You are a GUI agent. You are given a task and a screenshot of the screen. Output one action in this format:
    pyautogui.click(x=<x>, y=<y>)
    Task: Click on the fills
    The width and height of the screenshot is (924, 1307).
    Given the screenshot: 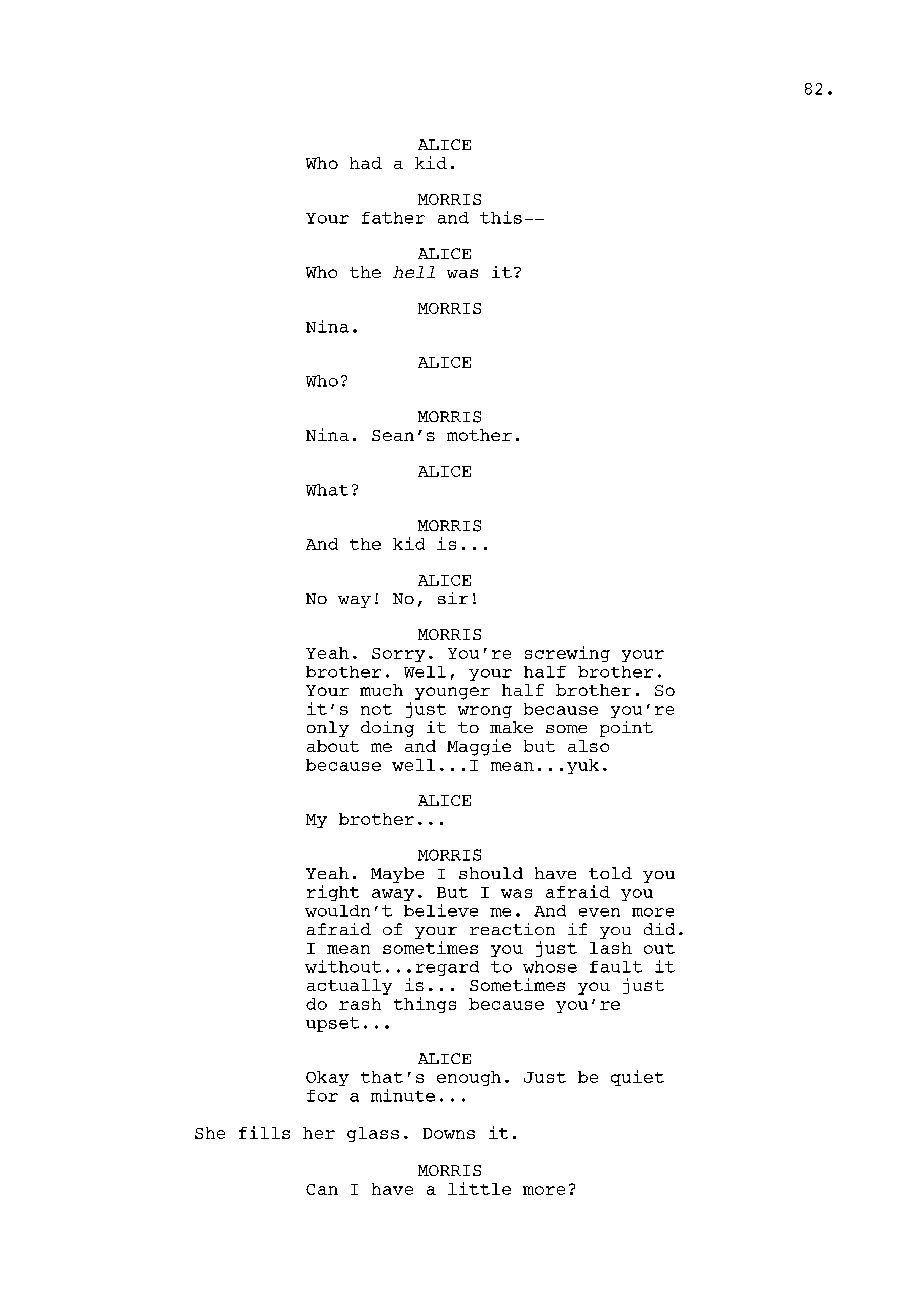 What is the action you would take?
    pyautogui.click(x=264, y=1132)
